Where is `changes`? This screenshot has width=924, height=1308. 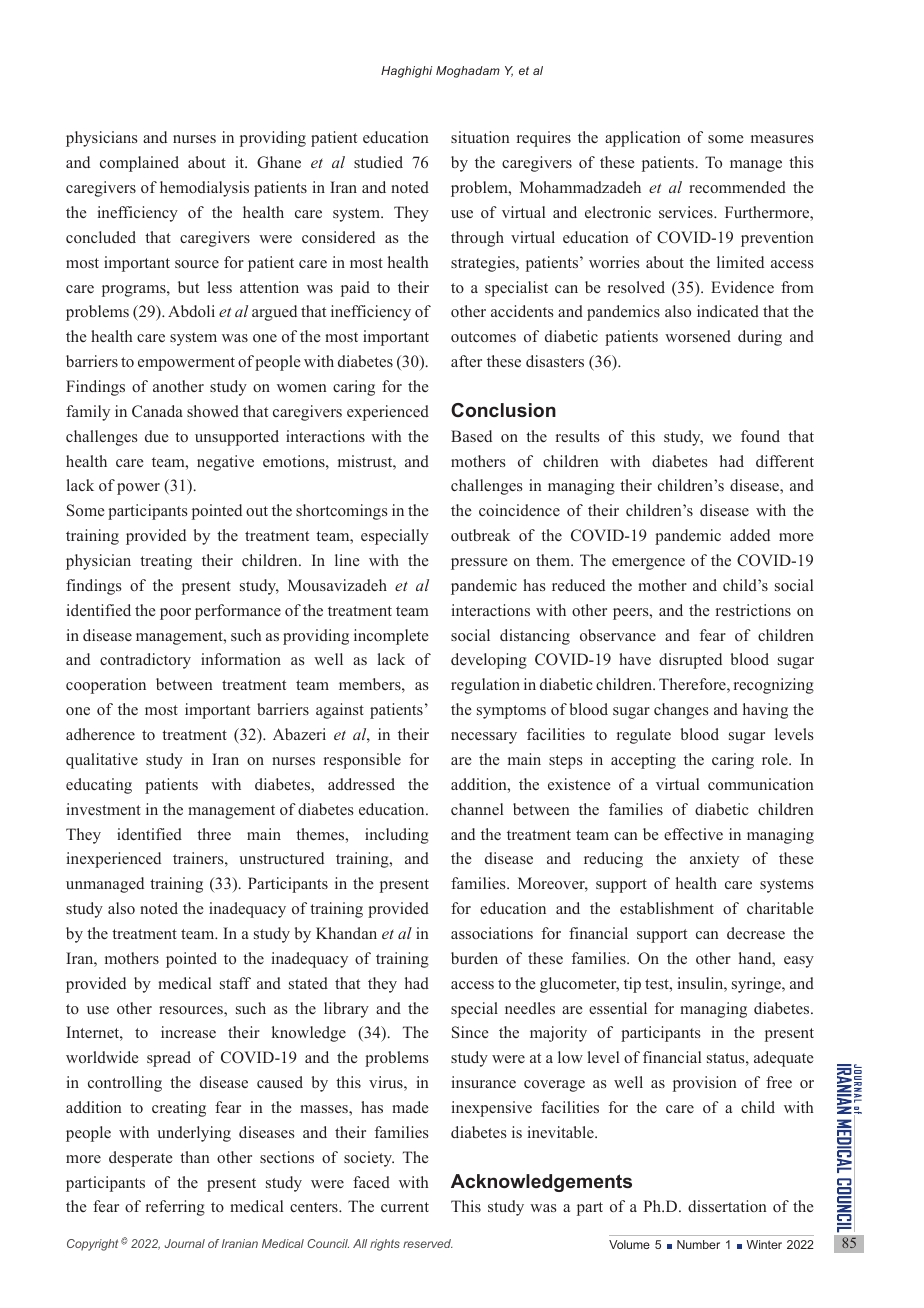 changes is located at coordinates (681, 711).
